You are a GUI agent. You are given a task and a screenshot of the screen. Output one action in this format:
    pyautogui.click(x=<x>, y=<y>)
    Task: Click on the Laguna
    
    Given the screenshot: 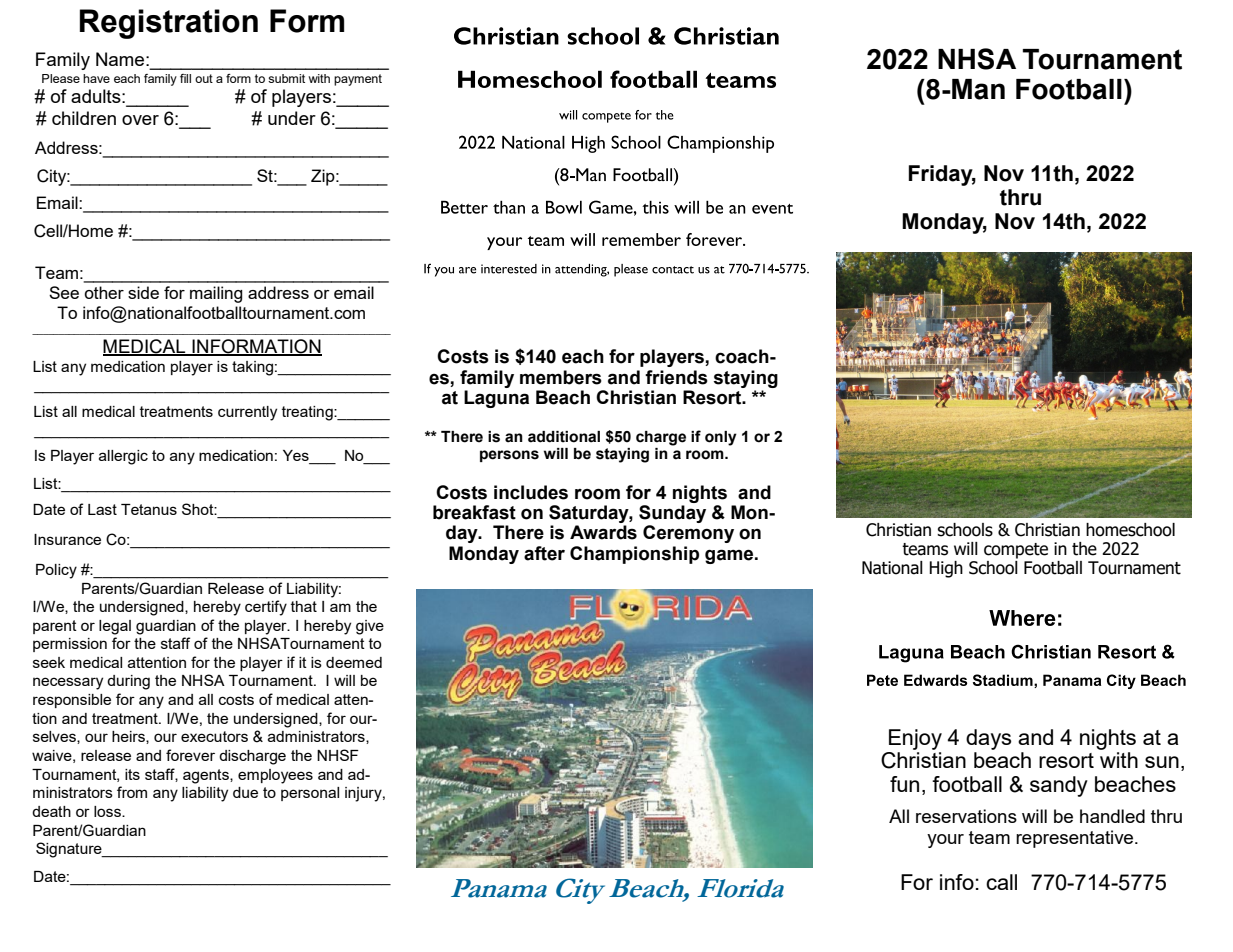 What is the action you would take?
    pyautogui.click(x=496, y=399)
